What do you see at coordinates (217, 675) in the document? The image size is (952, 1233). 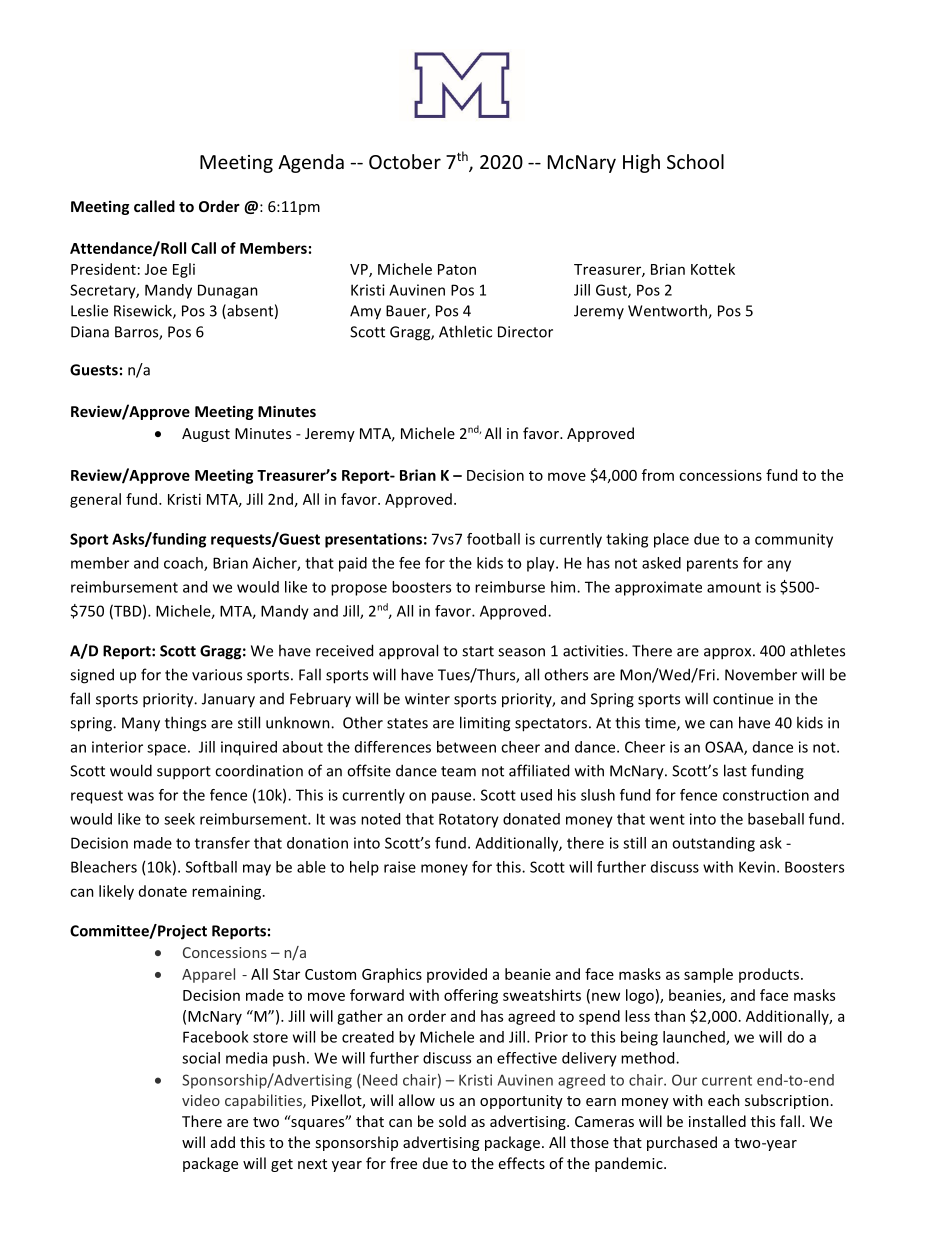 I see `various` at bounding box center [217, 675].
